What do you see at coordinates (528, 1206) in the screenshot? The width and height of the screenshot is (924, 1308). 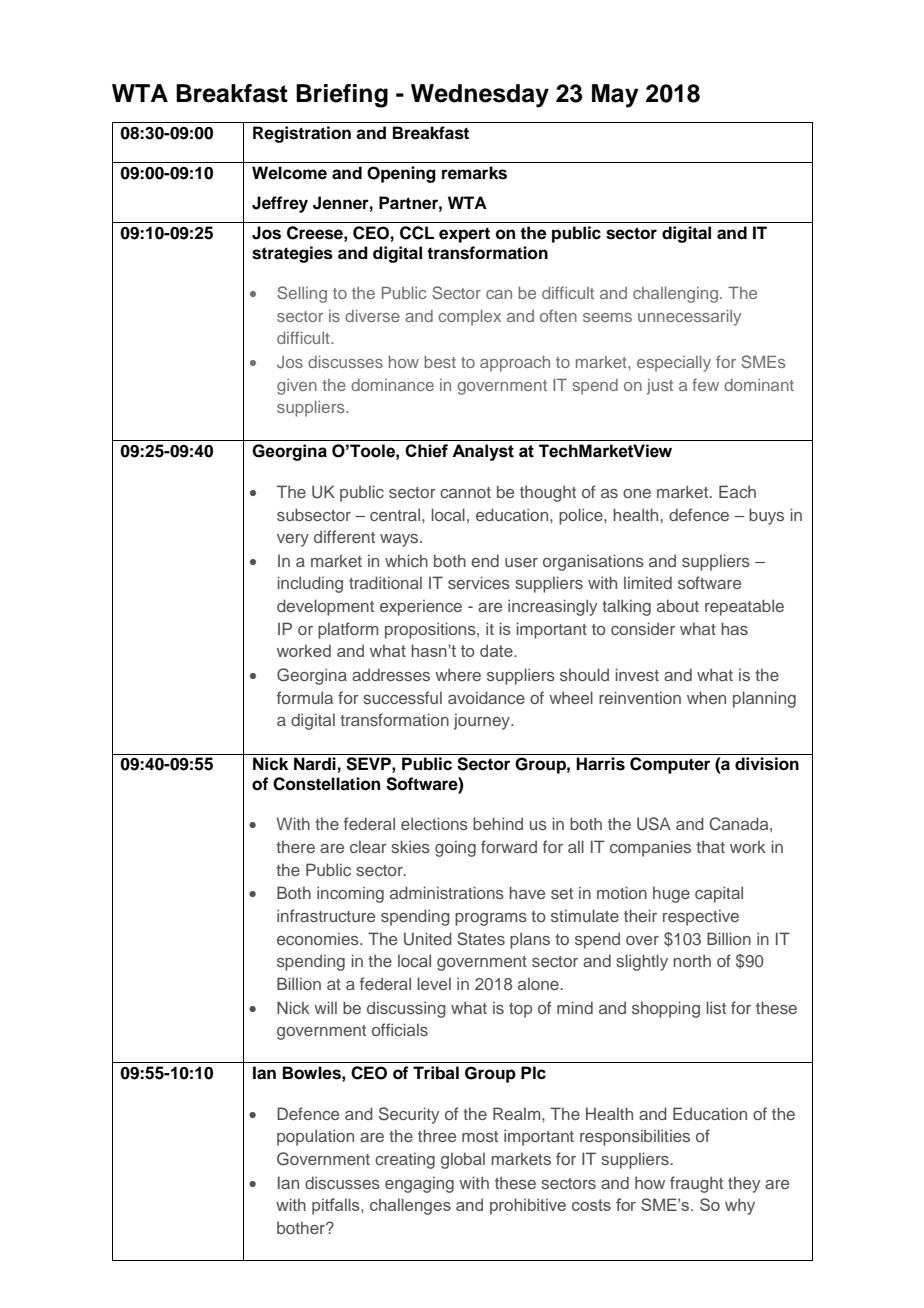 I see `prohibitive` at bounding box center [528, 1206].
